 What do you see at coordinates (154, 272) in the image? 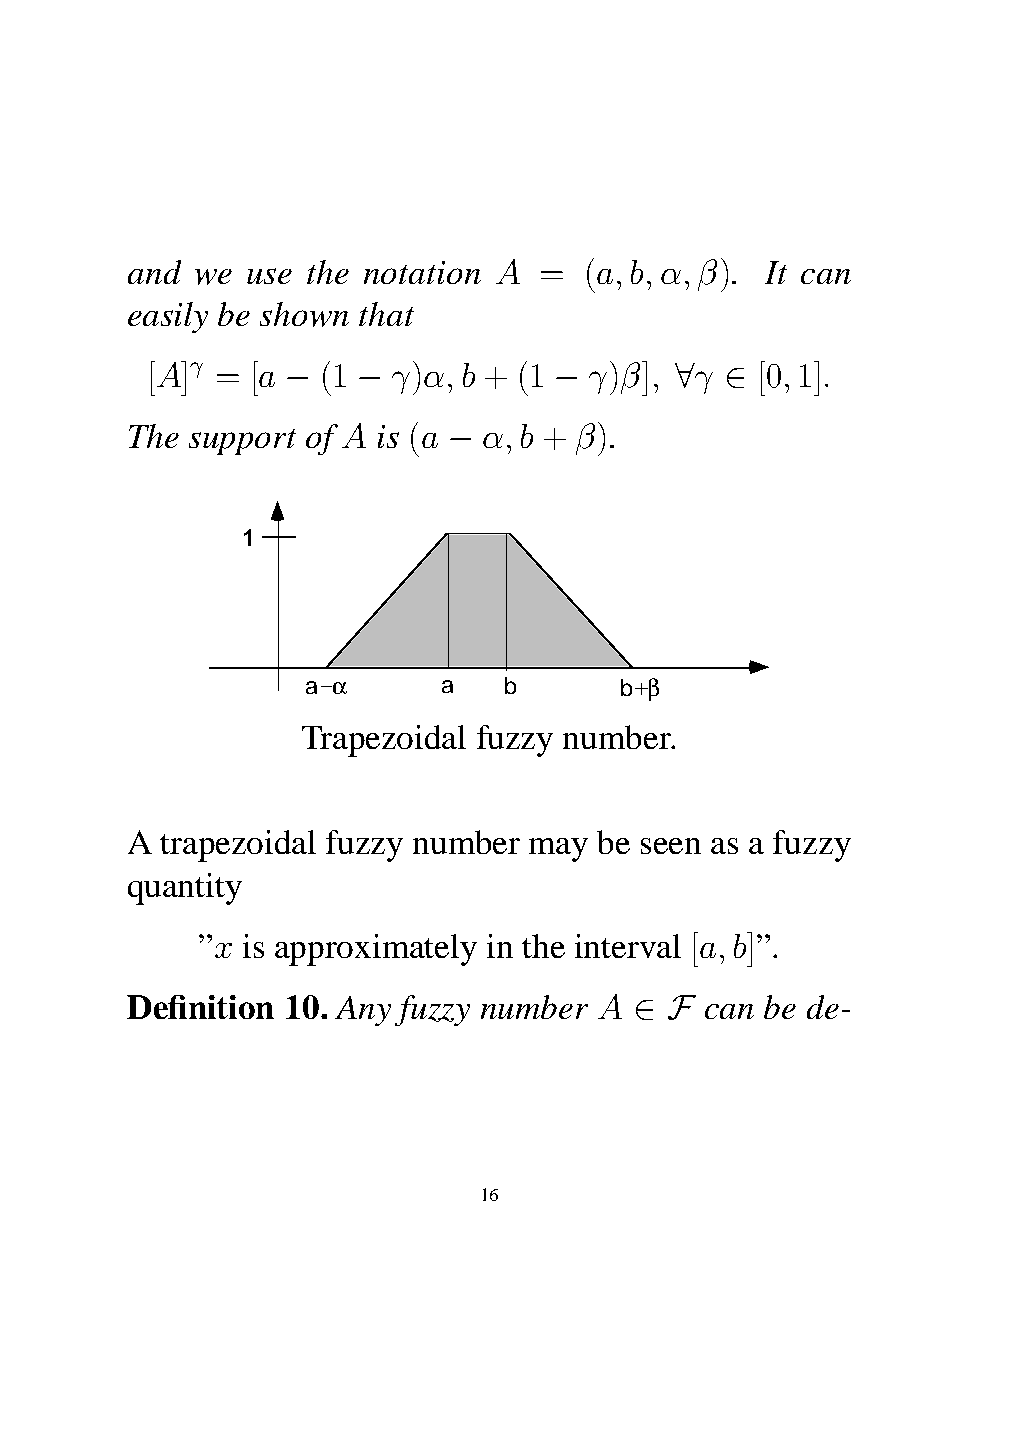
I see `and` at bounding box center [154, 272].
